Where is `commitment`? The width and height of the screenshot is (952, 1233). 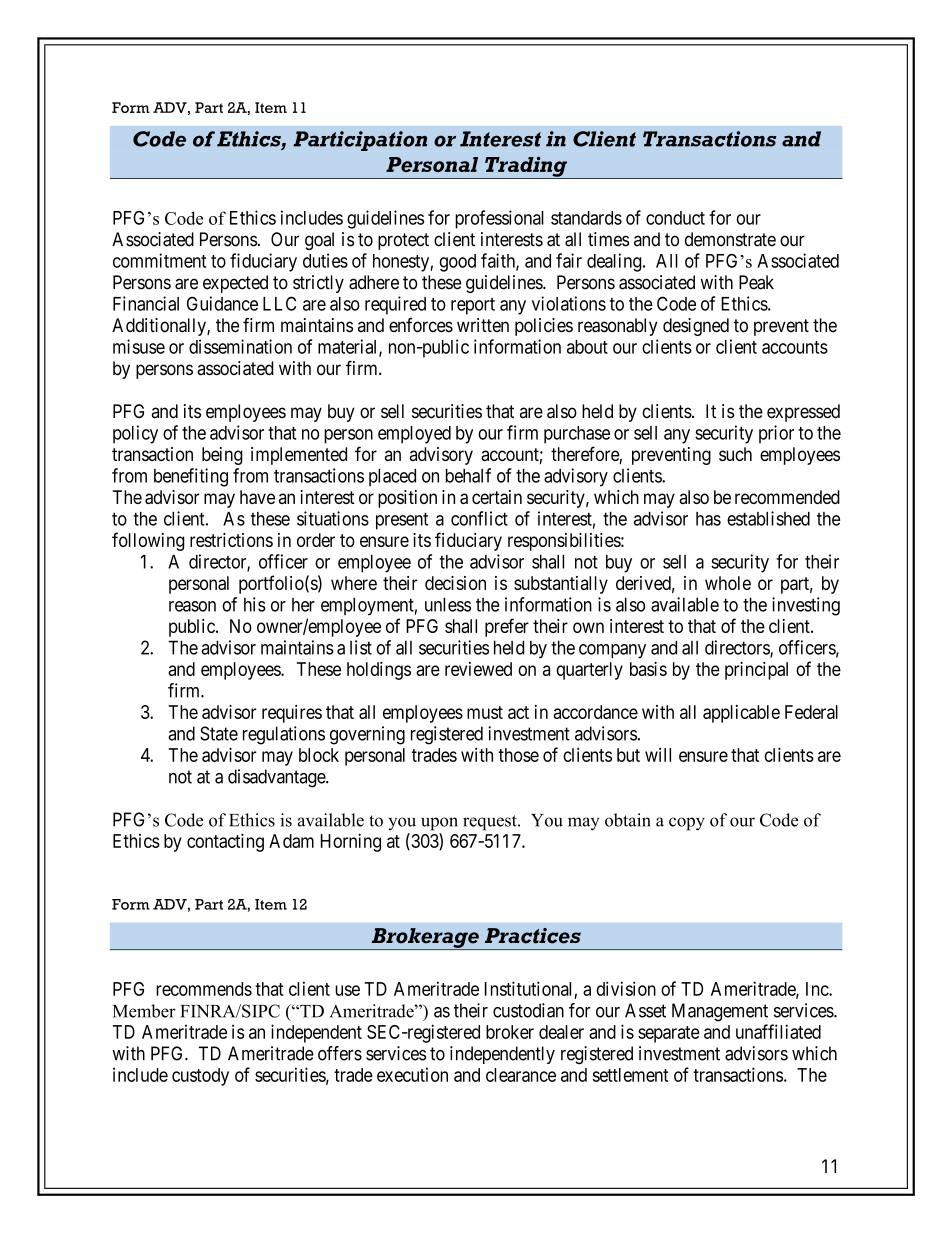 commitment is located at coordinates (159, 260).
